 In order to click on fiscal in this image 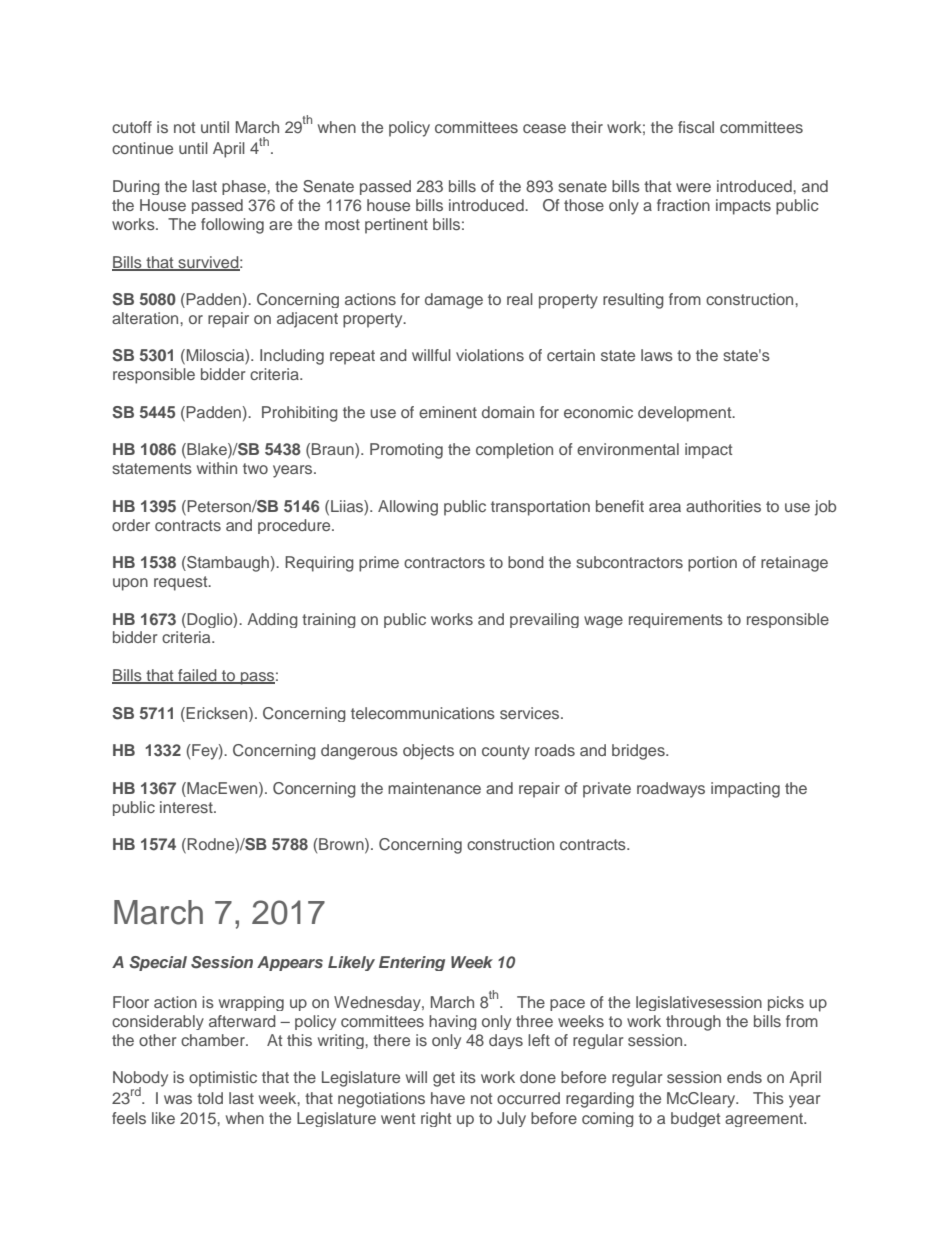, I will do `click(696, 127)`.
